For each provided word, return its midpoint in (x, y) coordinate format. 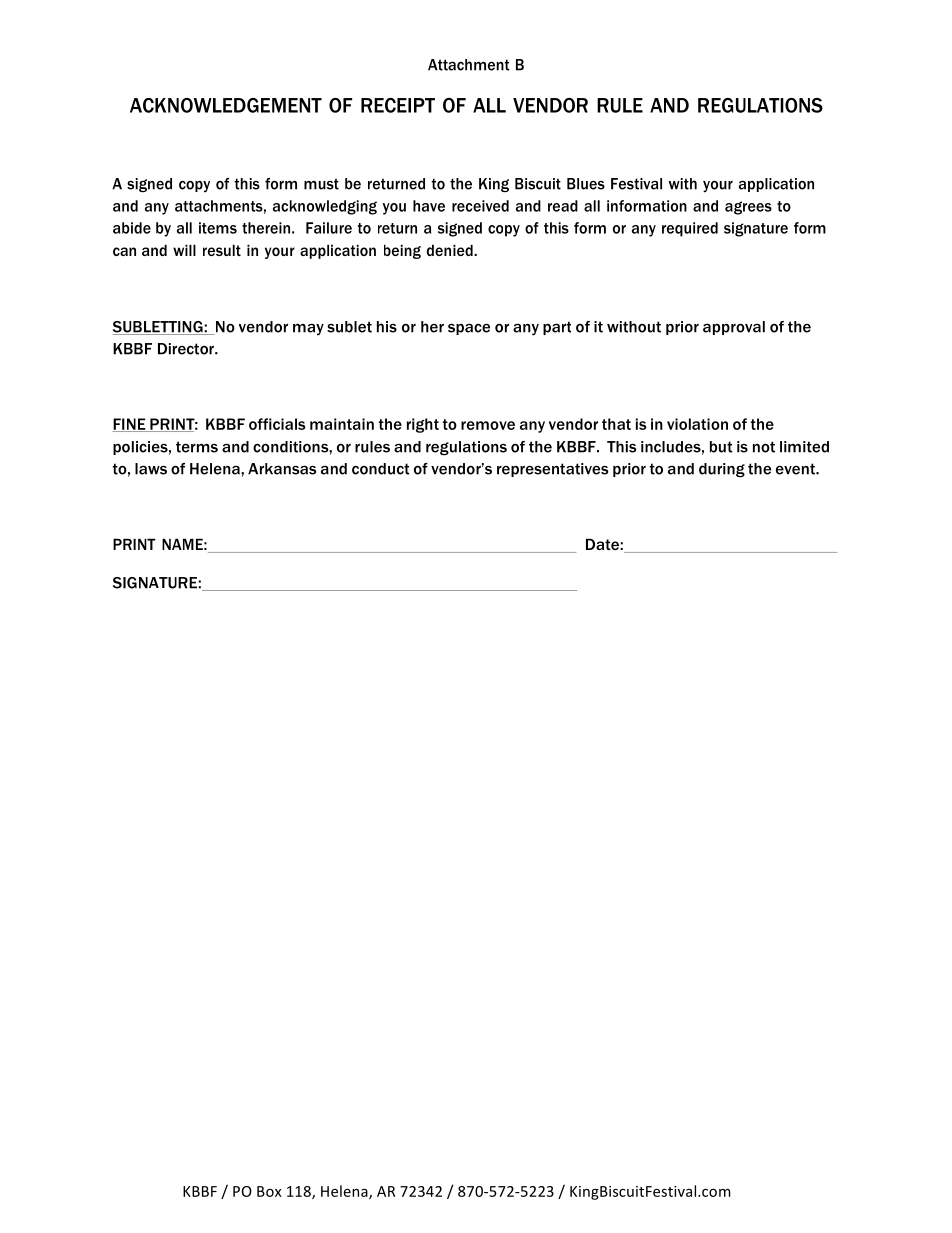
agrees (748, 208)
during (722, 470)
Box (269, 1191)
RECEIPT (398, 105)
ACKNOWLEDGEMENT (226, 105)
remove (488, 425)
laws (151, 469)
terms (197, 447)
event (796, 469)
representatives (552, 470)
